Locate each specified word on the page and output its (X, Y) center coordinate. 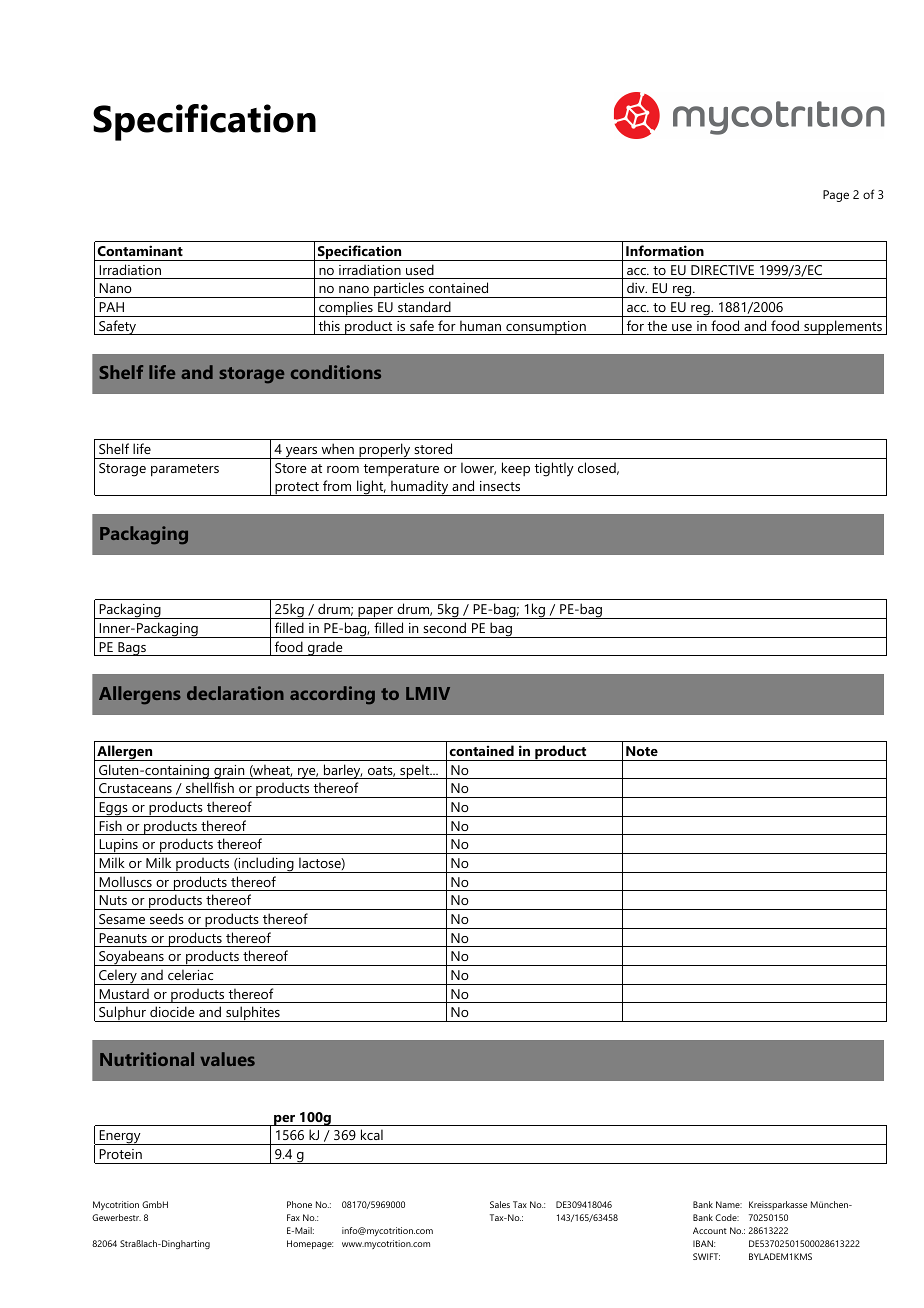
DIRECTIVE (722, 270)
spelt (415, 771)
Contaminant (140, 250)
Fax (293, 1217)
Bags (132, 649)
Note (642, 751)
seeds (167, 918)
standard (424, 306)
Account (710, 1230)
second (444, 627)
